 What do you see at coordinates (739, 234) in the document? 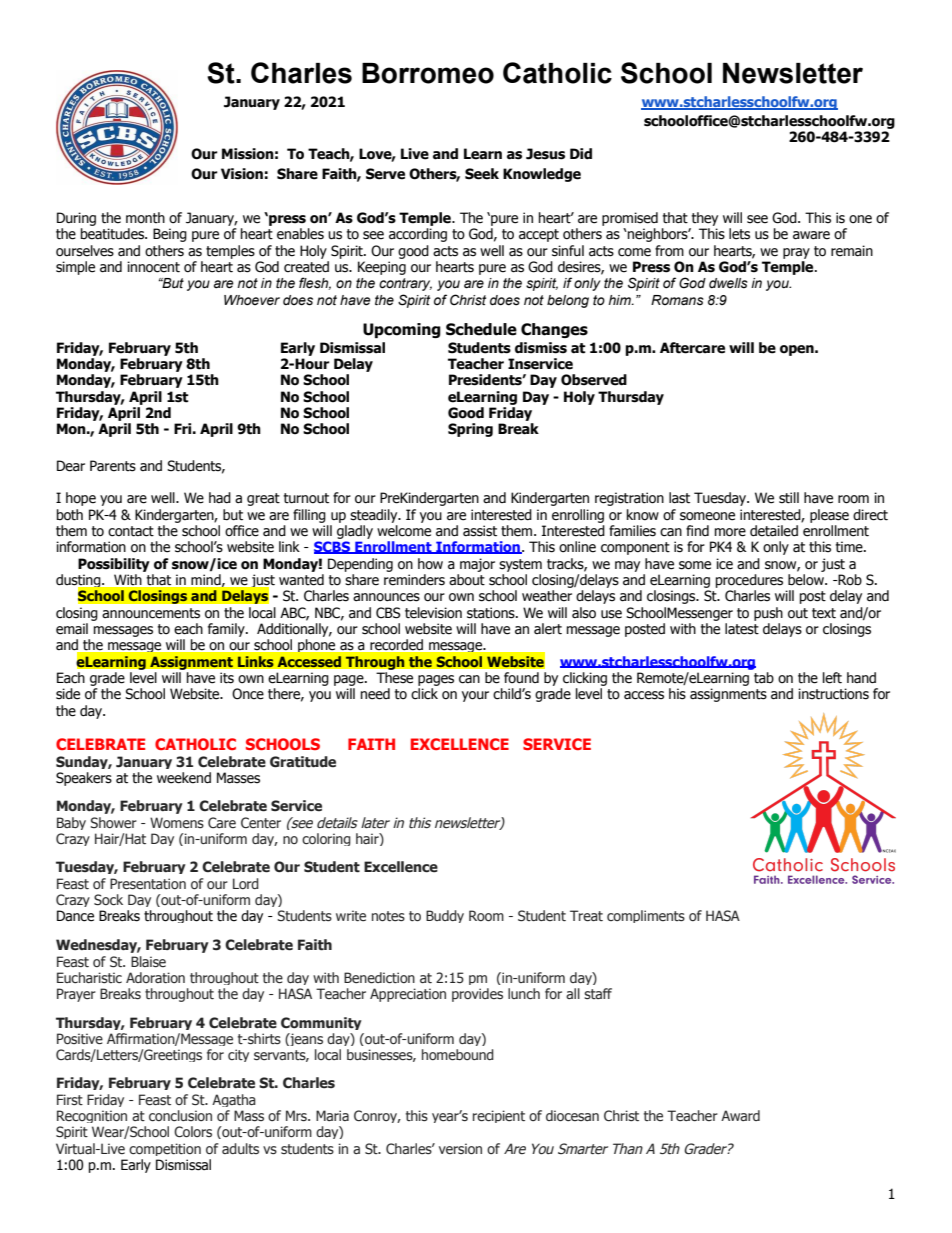
I see `lets` at bounding box center [739, 234].
